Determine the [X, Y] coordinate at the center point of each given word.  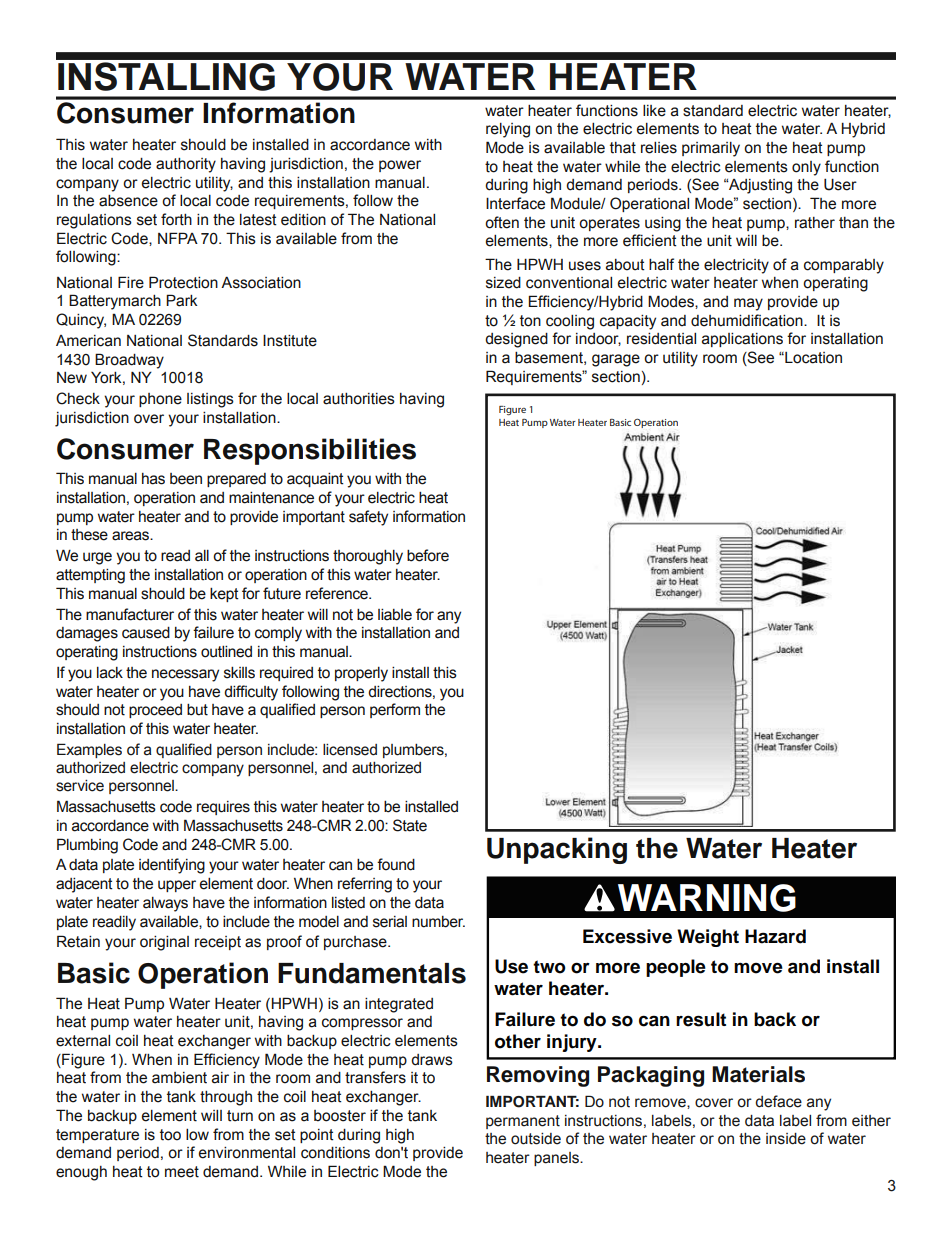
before [428, 555]
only [806, 168]
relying [508, 130]
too [170, 1135]
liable [395, 615]
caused [146, 633]
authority [186, 165]
